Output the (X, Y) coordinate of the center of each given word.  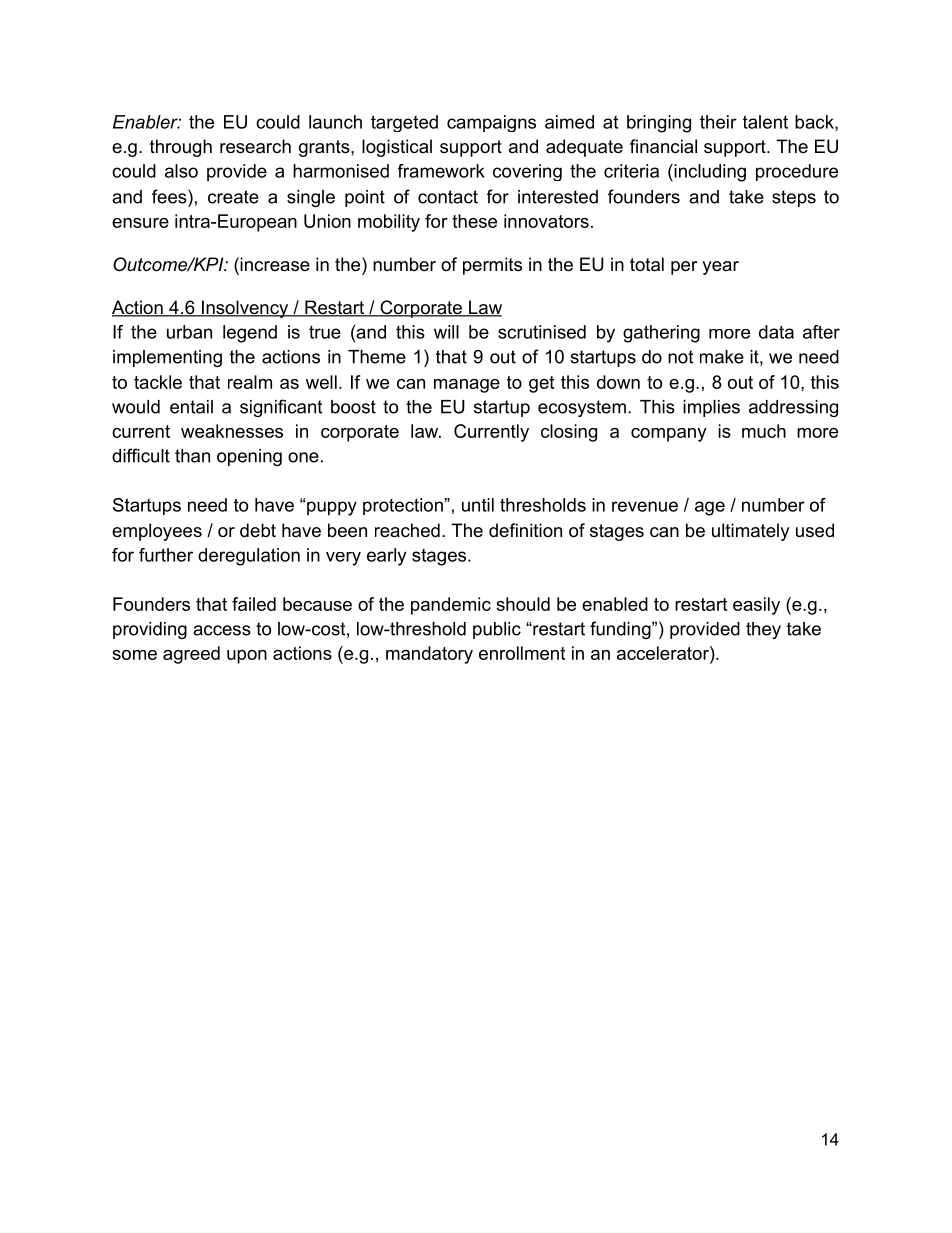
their (718, 122)
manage (467, 386)
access (222, 630)
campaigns (491, 123)
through (181, 148)
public (497, 630)
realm (250, 382)
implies (711, 408)
